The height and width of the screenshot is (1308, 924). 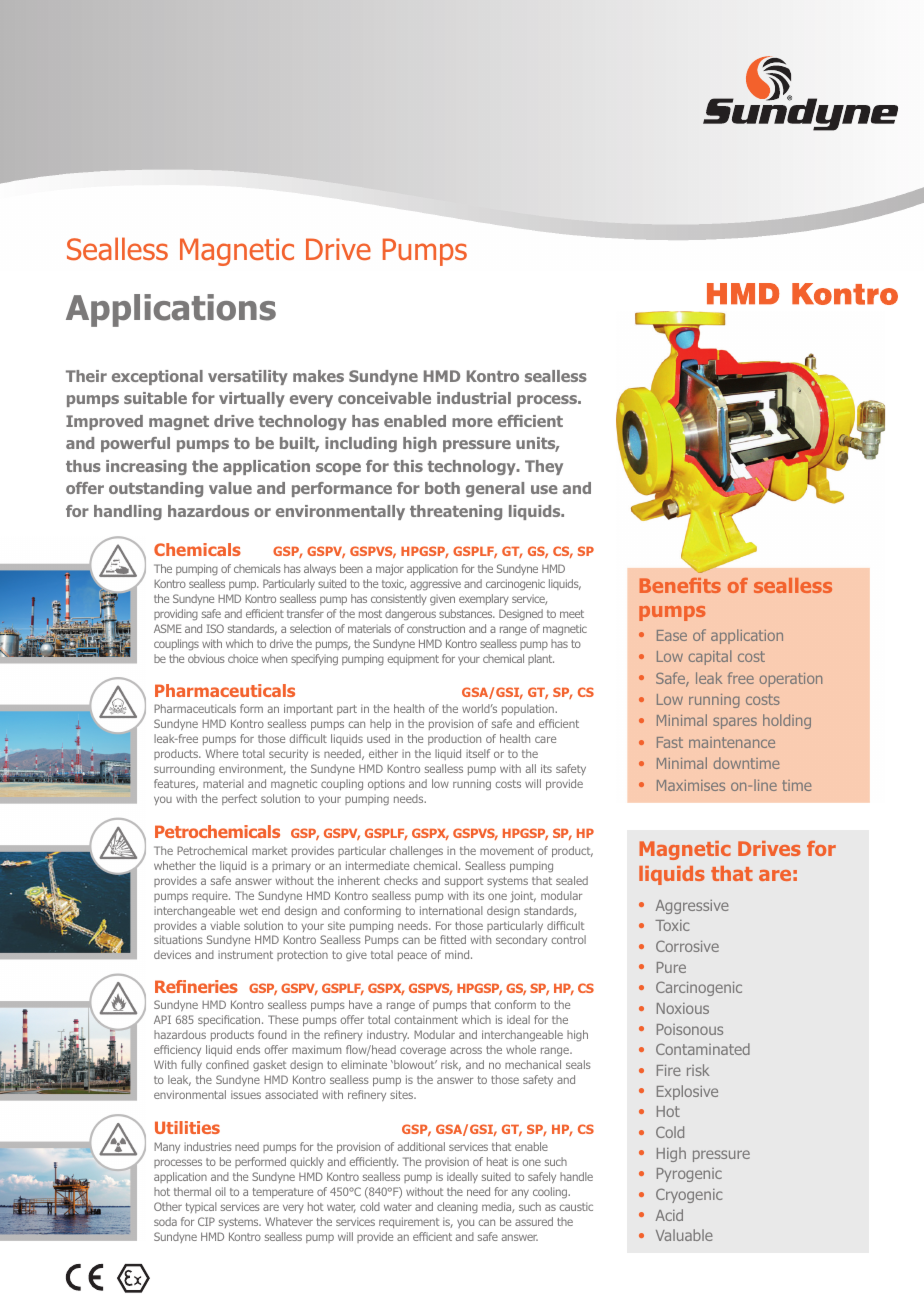 I want to click on suitable, so click(x=155, y=398).
